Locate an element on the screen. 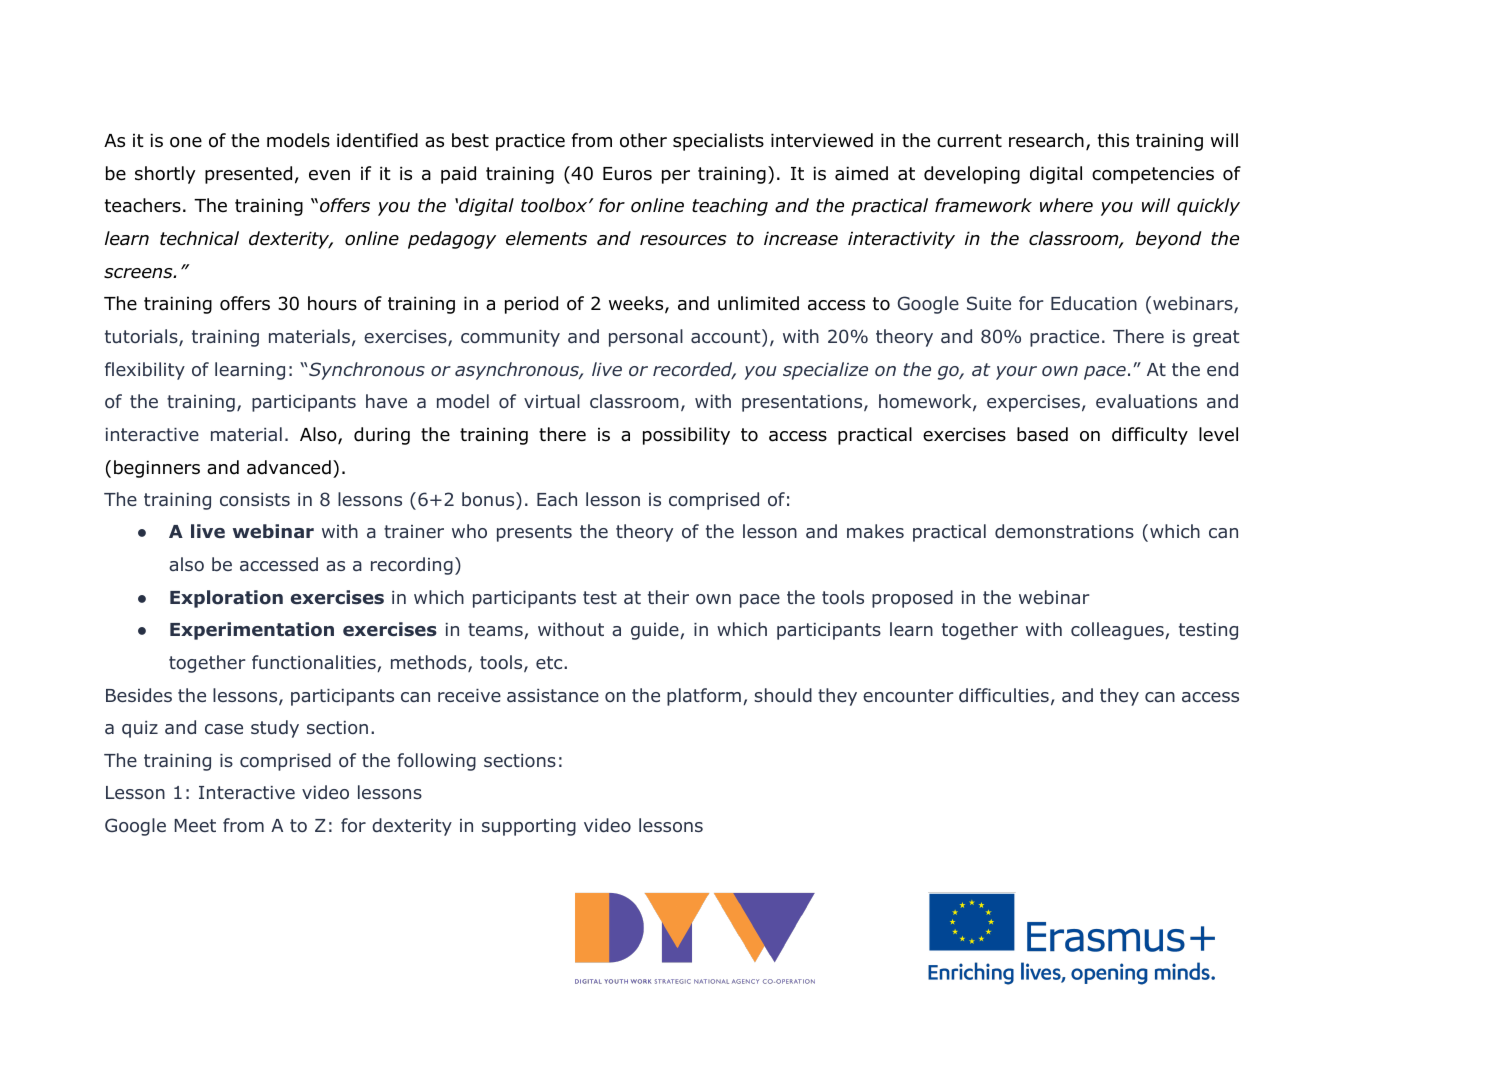  difficulties is located at coordinates (1004, 695).
